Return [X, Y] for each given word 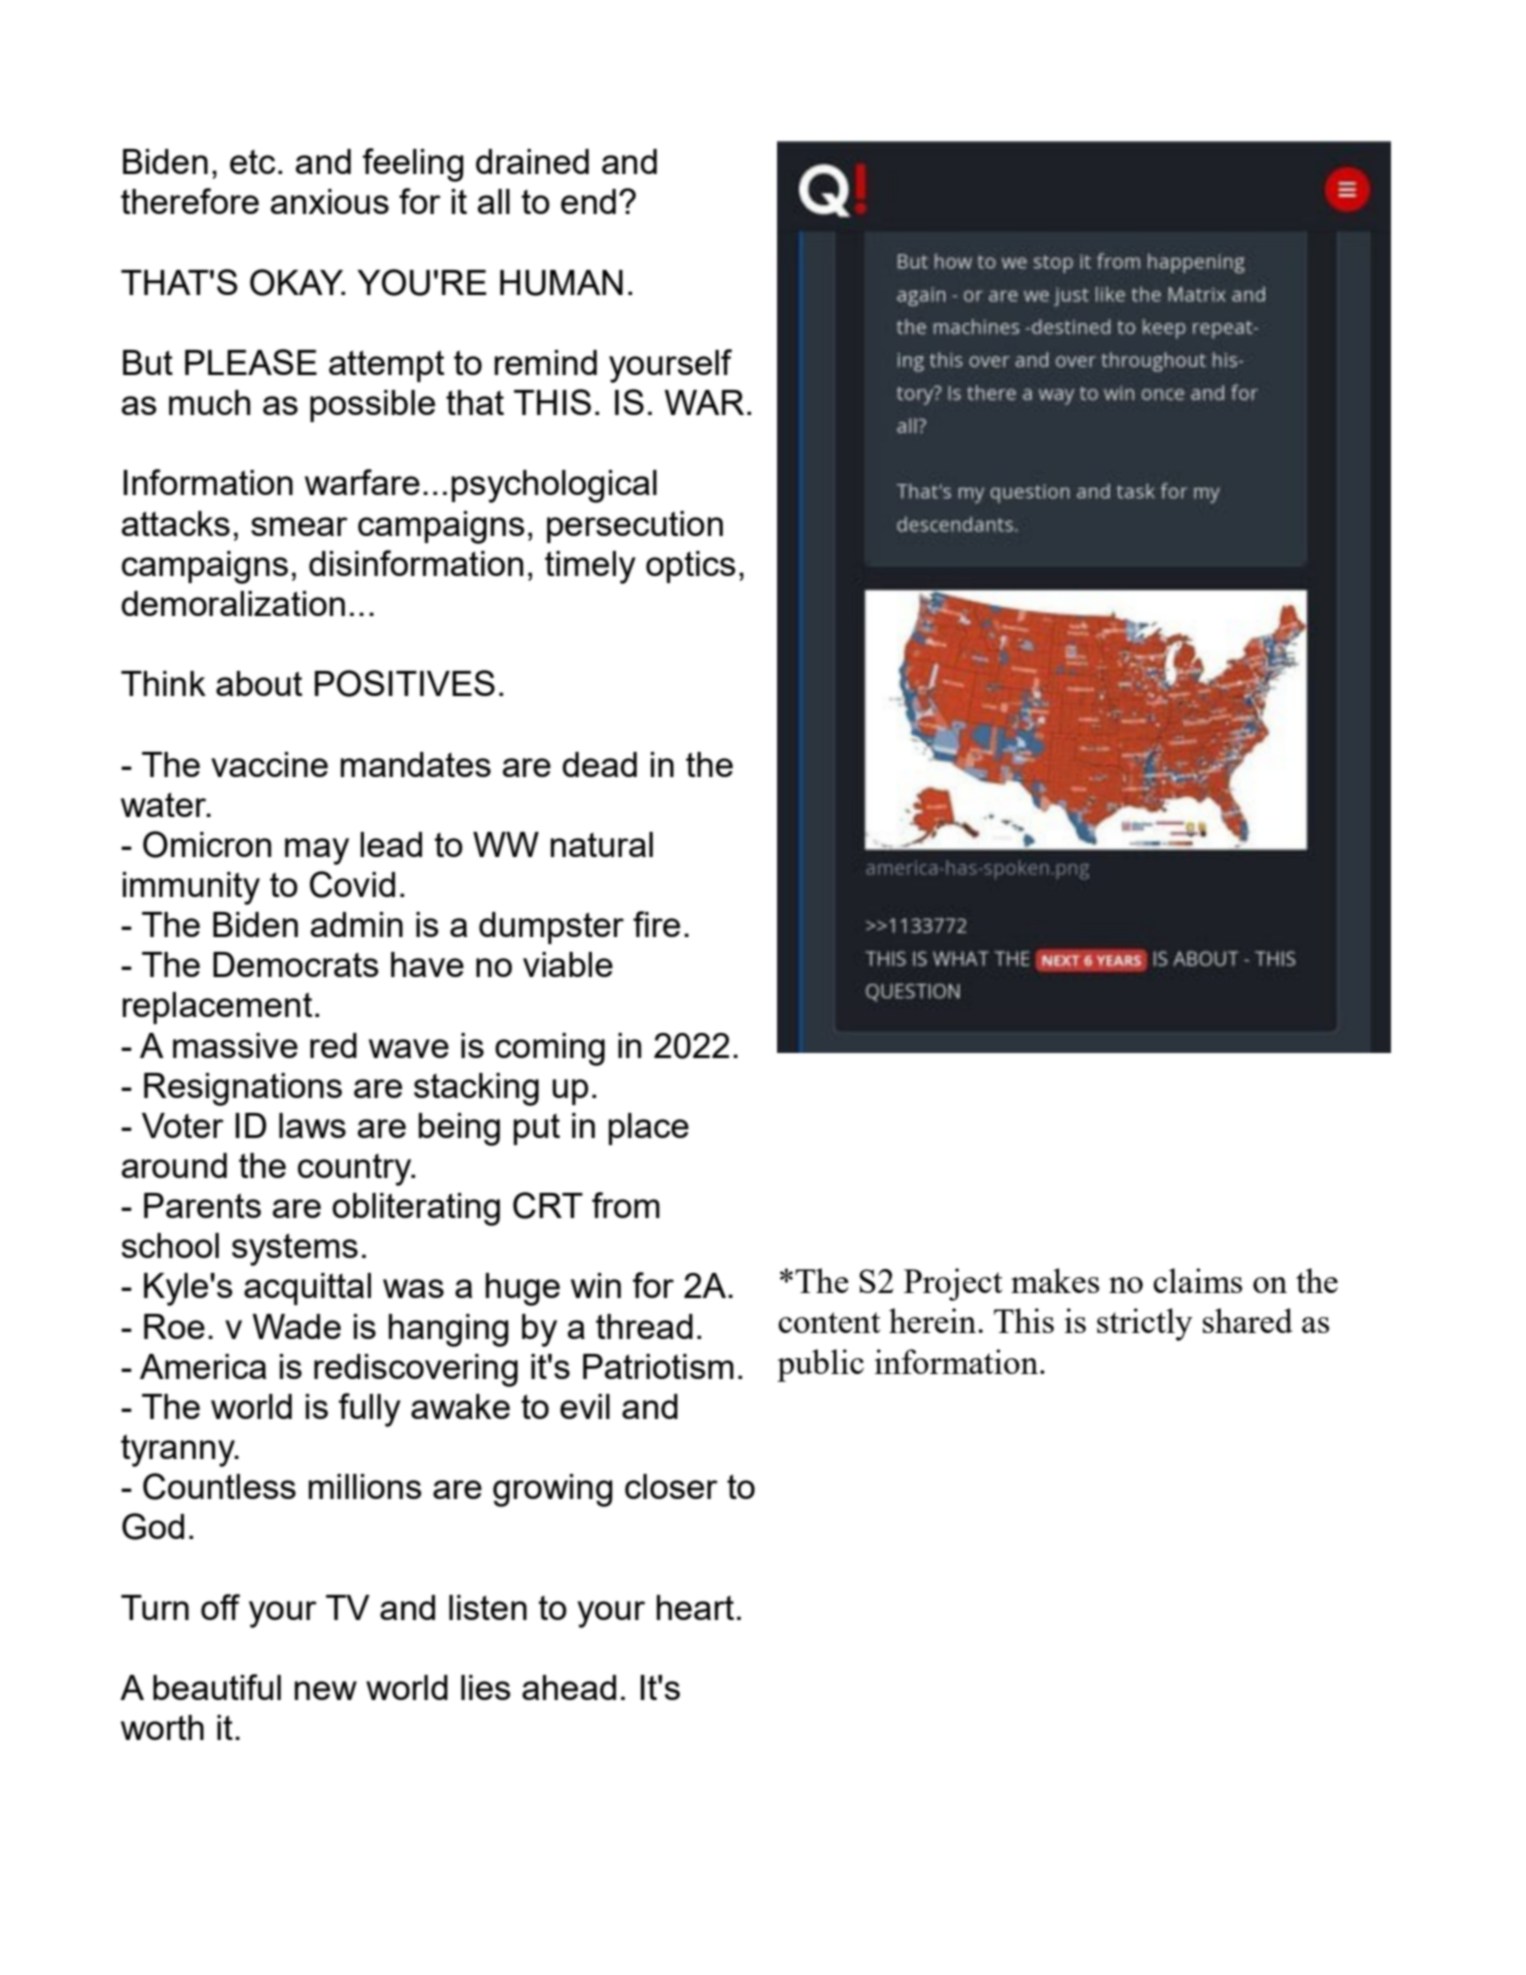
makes [1055, 1280]
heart [695, 1607]
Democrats [296, 964]
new [326, 1690]
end [588, 201]
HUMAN [561, 283]
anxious [330, 201]
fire [656, 924]
